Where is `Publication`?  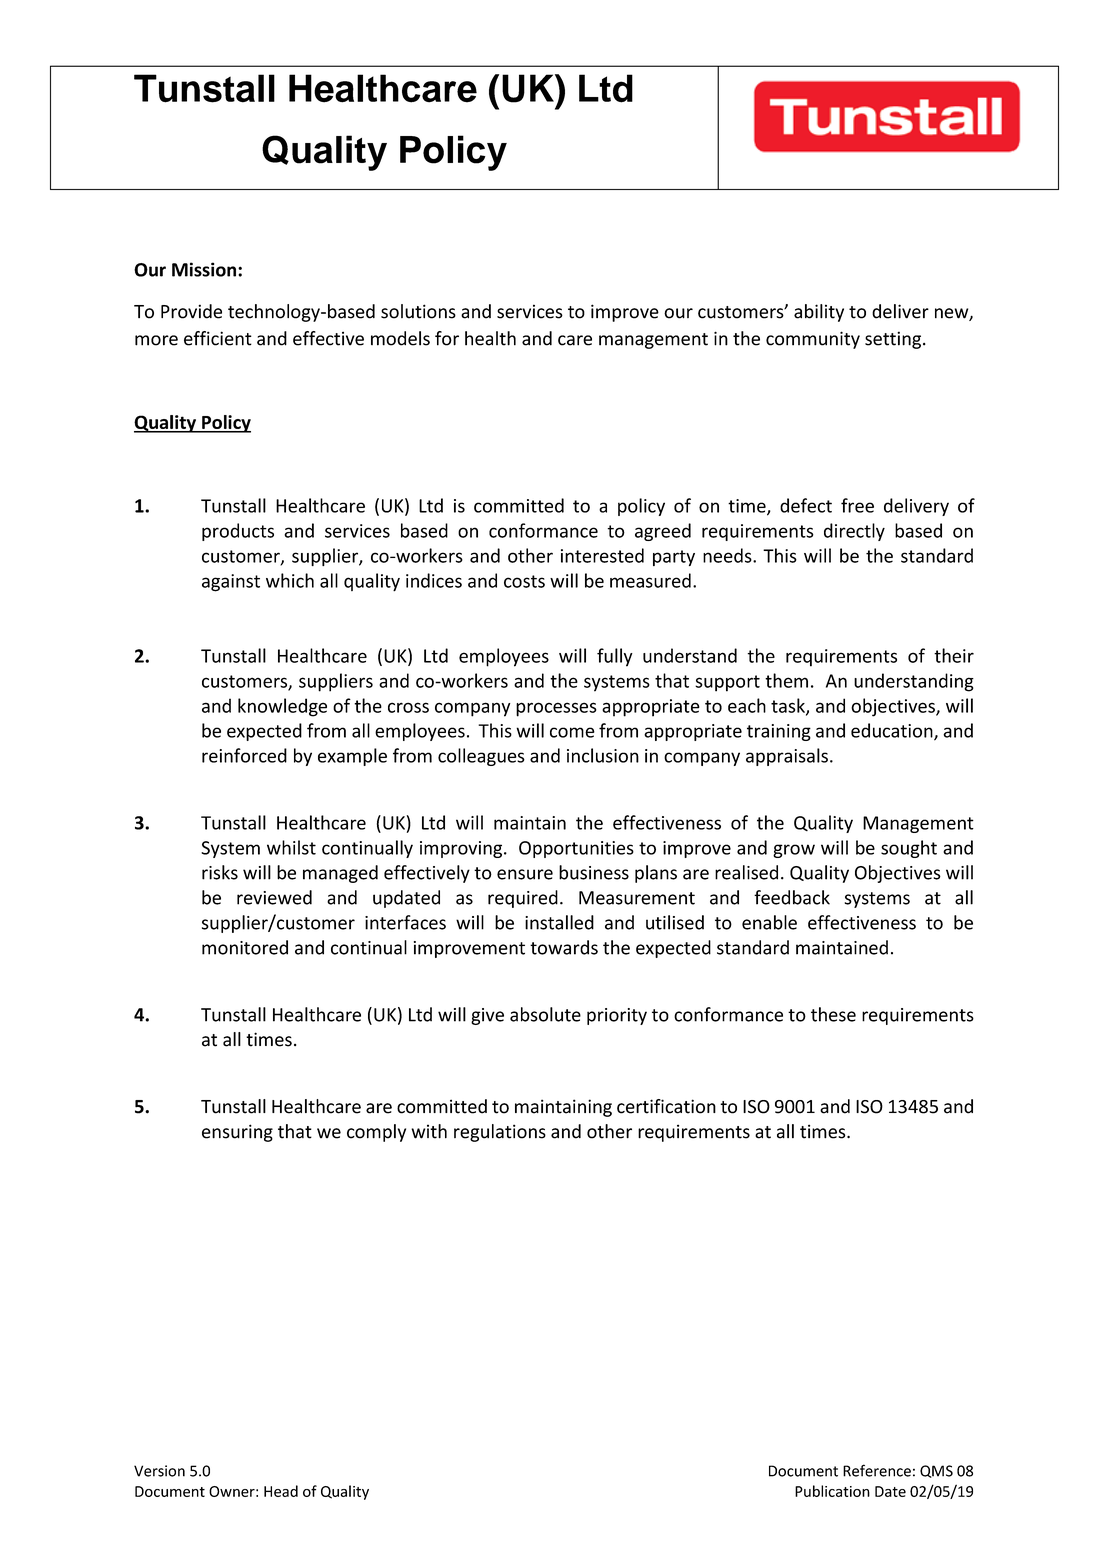 Publication is located at coordinates (832, 1491).
